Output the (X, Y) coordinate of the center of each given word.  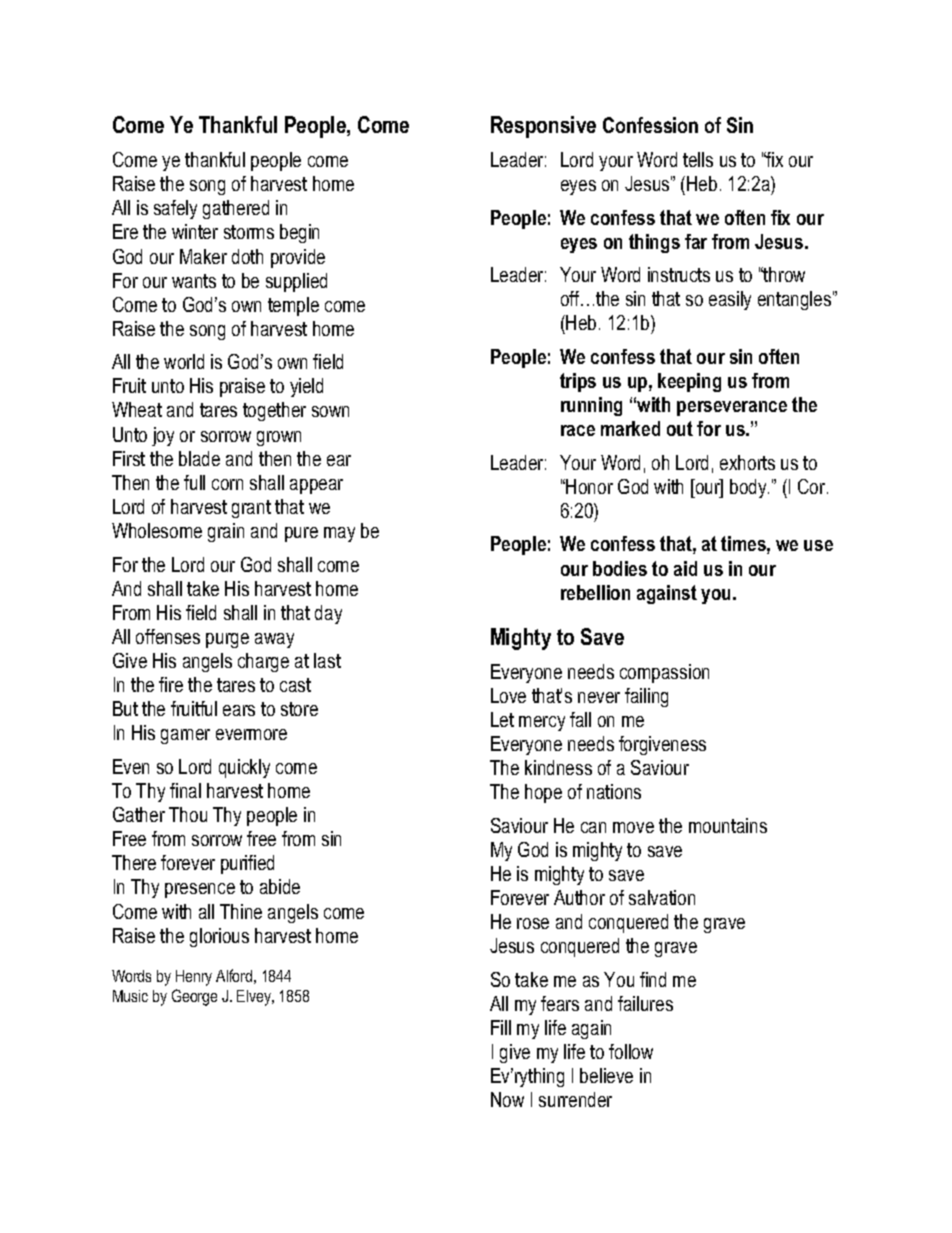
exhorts (747, 462)
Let (502, 719)
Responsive (543, 127)
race (578, 430)
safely (175, 209)
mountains (728, 825)
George (194, 997)
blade (199, 458)
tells (698, 159)
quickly (244, 768)
